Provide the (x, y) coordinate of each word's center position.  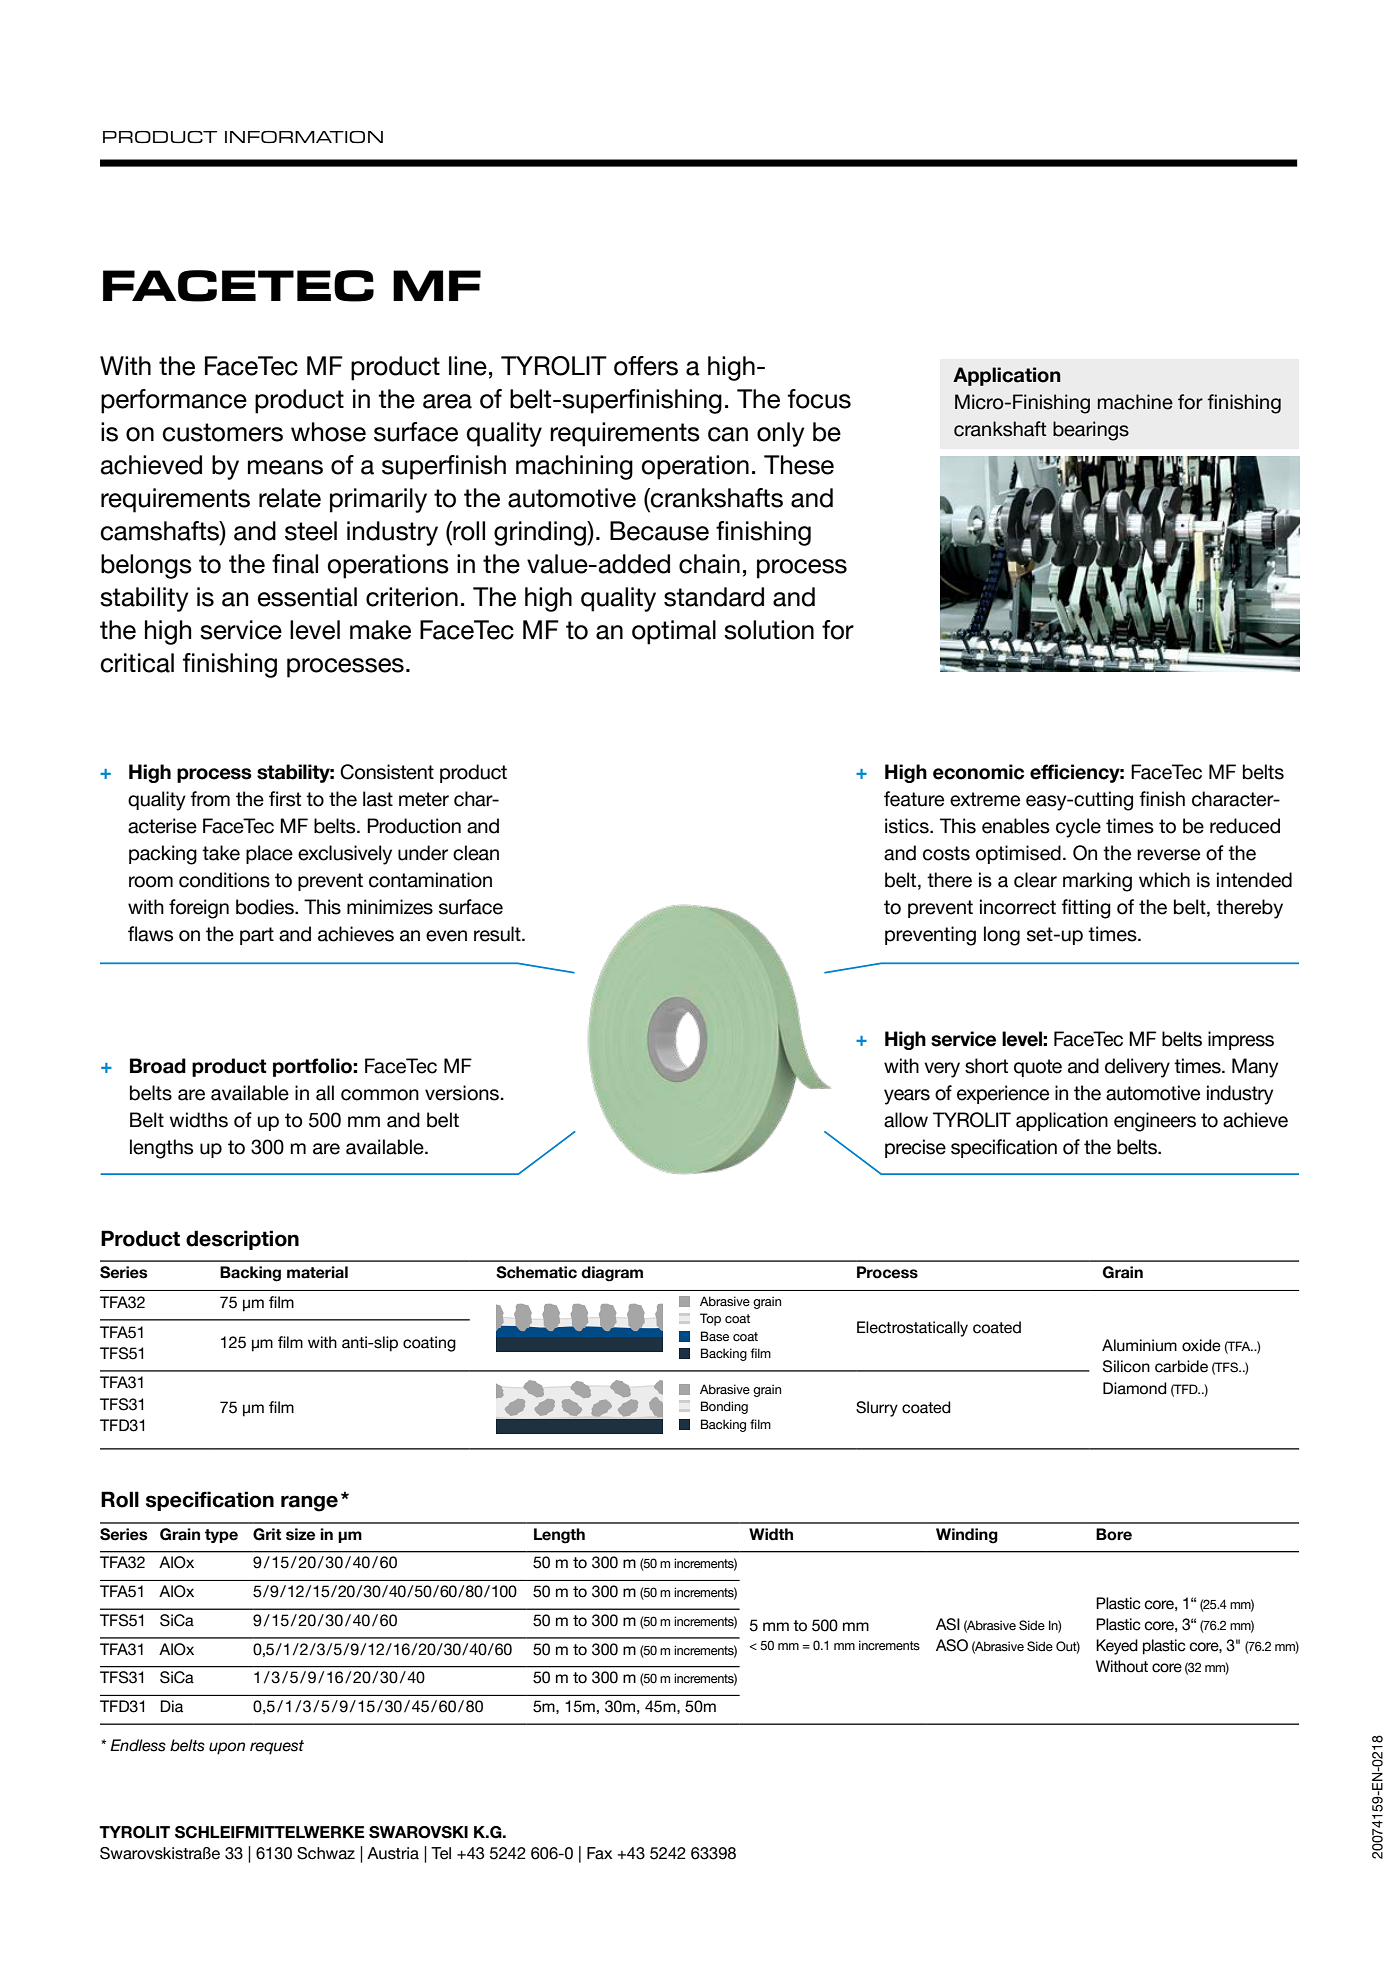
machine (1135, 402)
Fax (599, 1853)
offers (646, 366)
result (498, 934)
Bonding (724, 1407)
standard (714, 597)
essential (307, 597)
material (317, 1272)
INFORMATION (304, 137)
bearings (1091, 431)
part (257, 936)
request (277, 1747)
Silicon (1126, 1366)
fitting (1086, 909)
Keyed (1117, 1647)
